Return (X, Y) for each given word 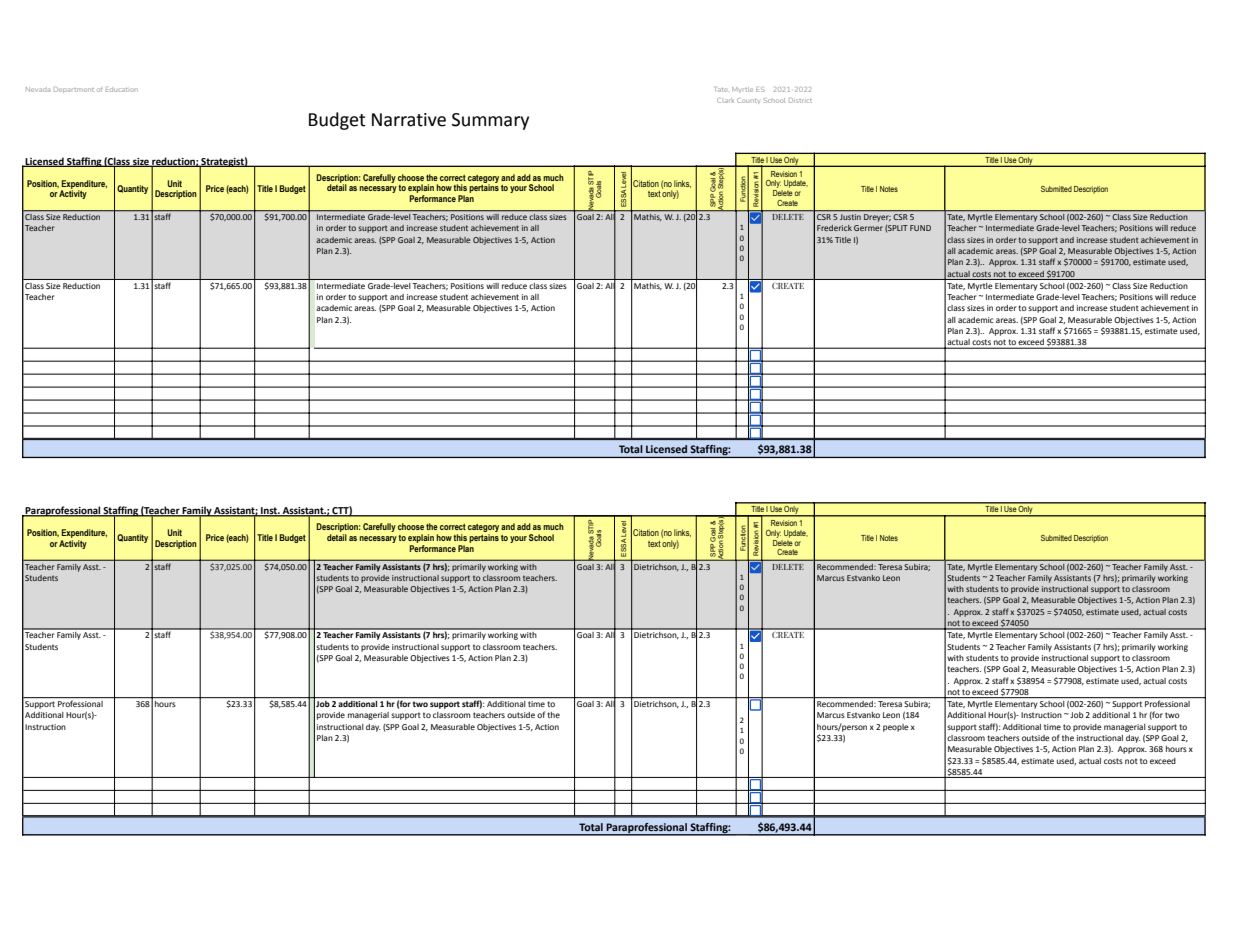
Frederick (834, 228)
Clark (725, 100)
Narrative (409, 120)
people (896, 728)
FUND (920, 228)
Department (74, 90)
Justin (850, 217)
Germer (868, 228)
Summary (490, 121)
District (800, 100)
